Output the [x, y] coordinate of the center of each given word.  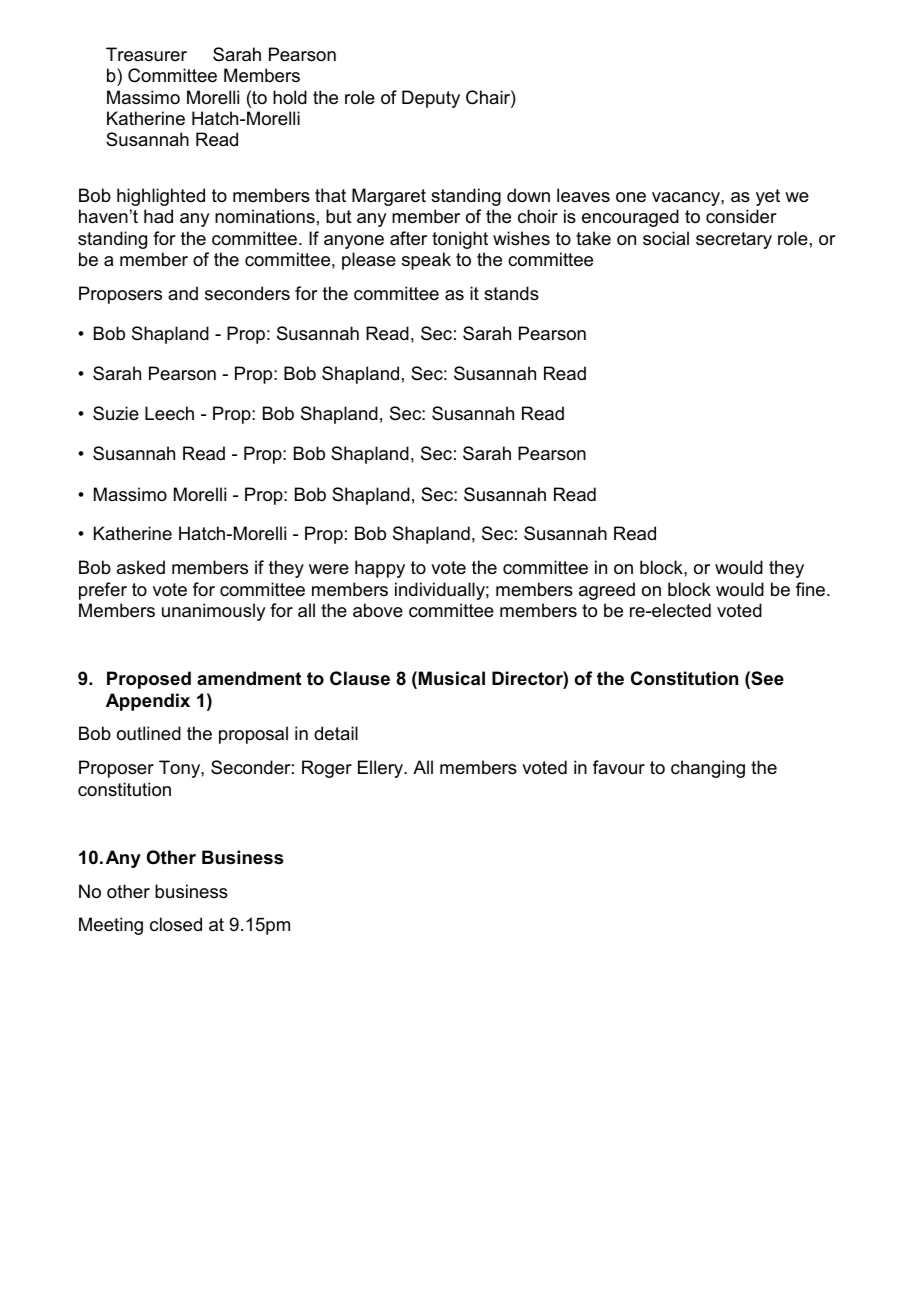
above [378, 610]
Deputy [431, 99]
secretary [734, 240]
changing [708, 769]
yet [768, 197]
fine [810, 589]
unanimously [213, 612]
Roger [327, 769]
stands [511, 293]
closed [176, 924]
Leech [169, 413]
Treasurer [146, 54]
